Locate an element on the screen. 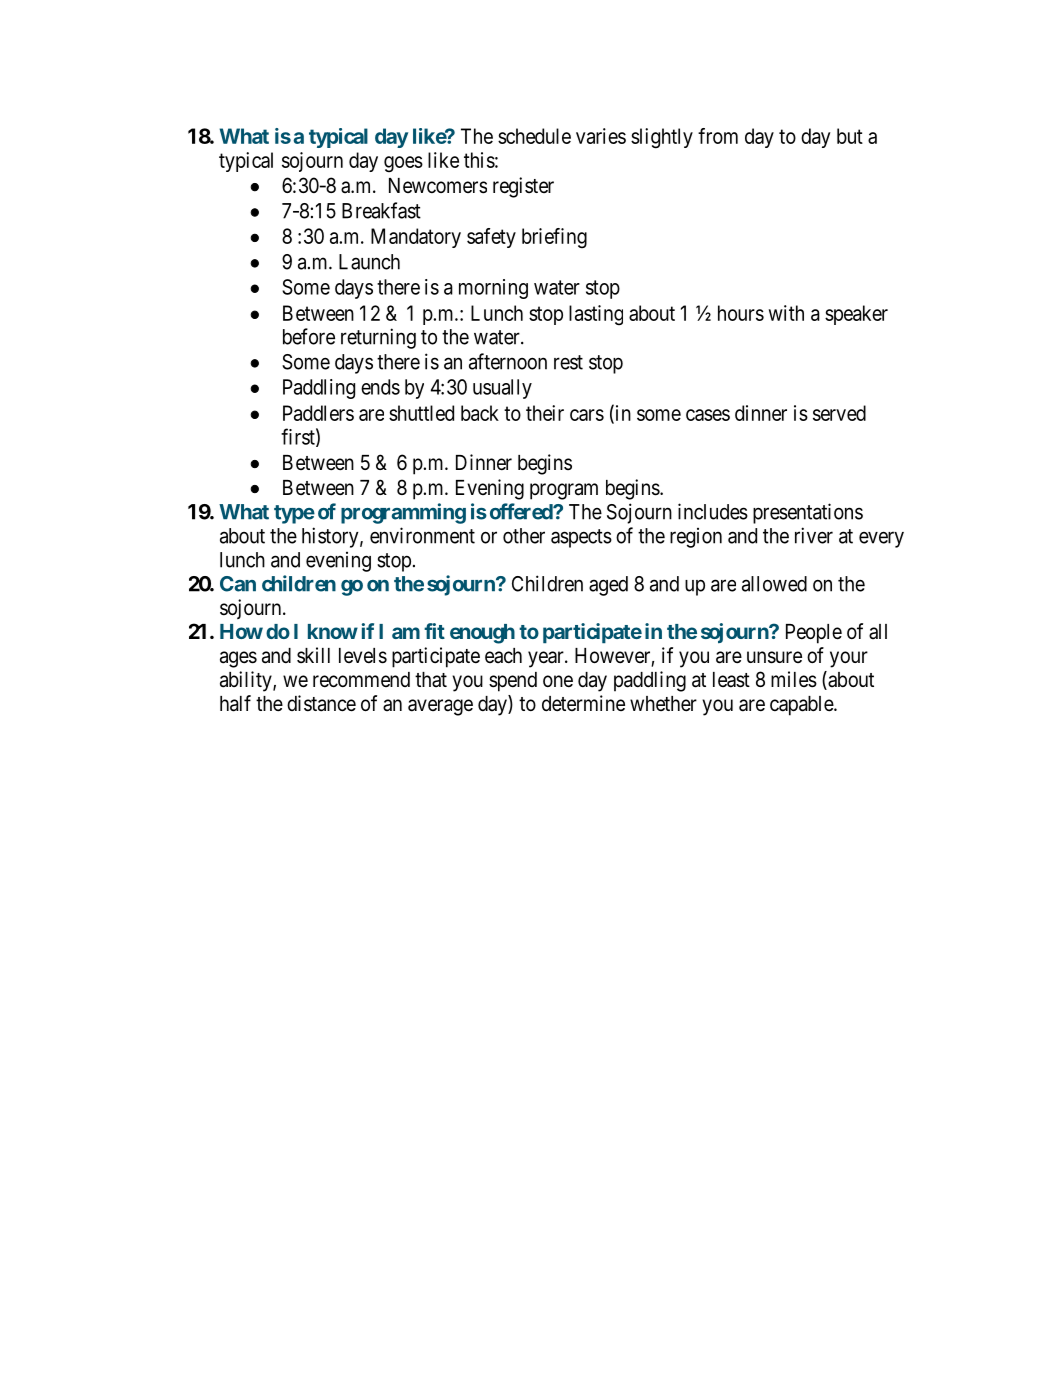 This screenshot has height=1375, width=1063. Paddlers is located at coordinates (318, 413).
